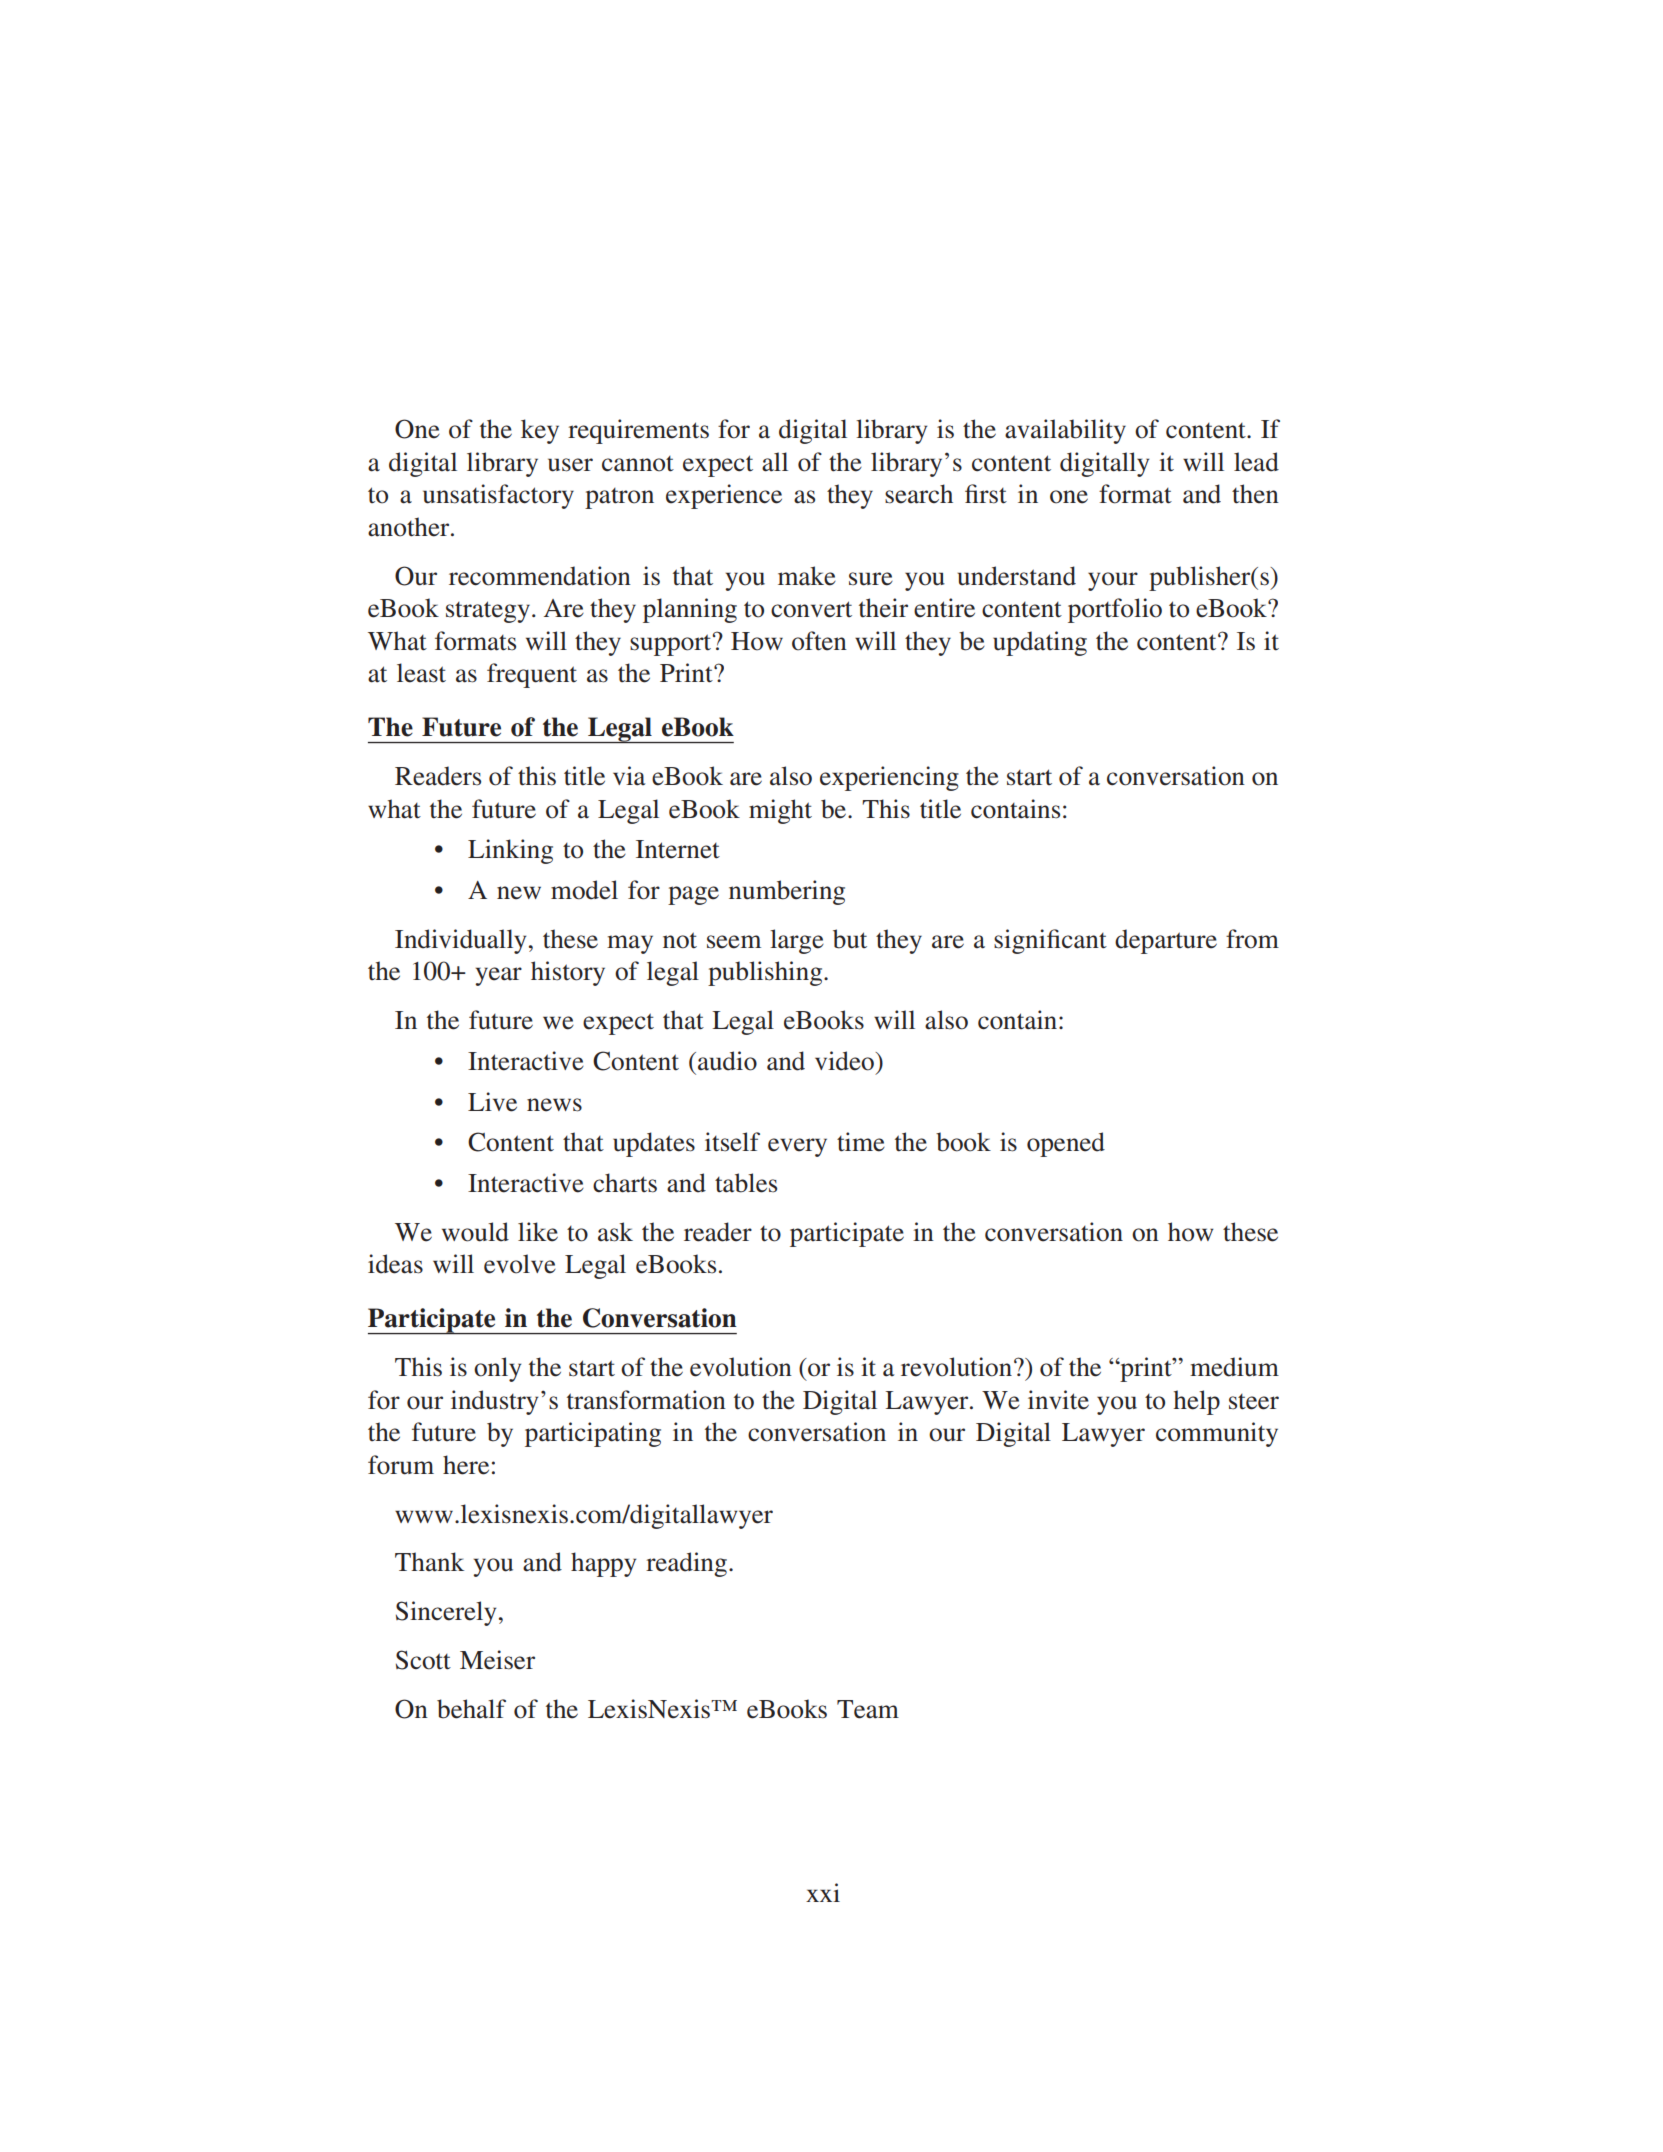 This page has width=1663, height=2152. What do you see at coordinates (1065, 431) in the page?
I see `availability` at bounding box center [1065, 431].
